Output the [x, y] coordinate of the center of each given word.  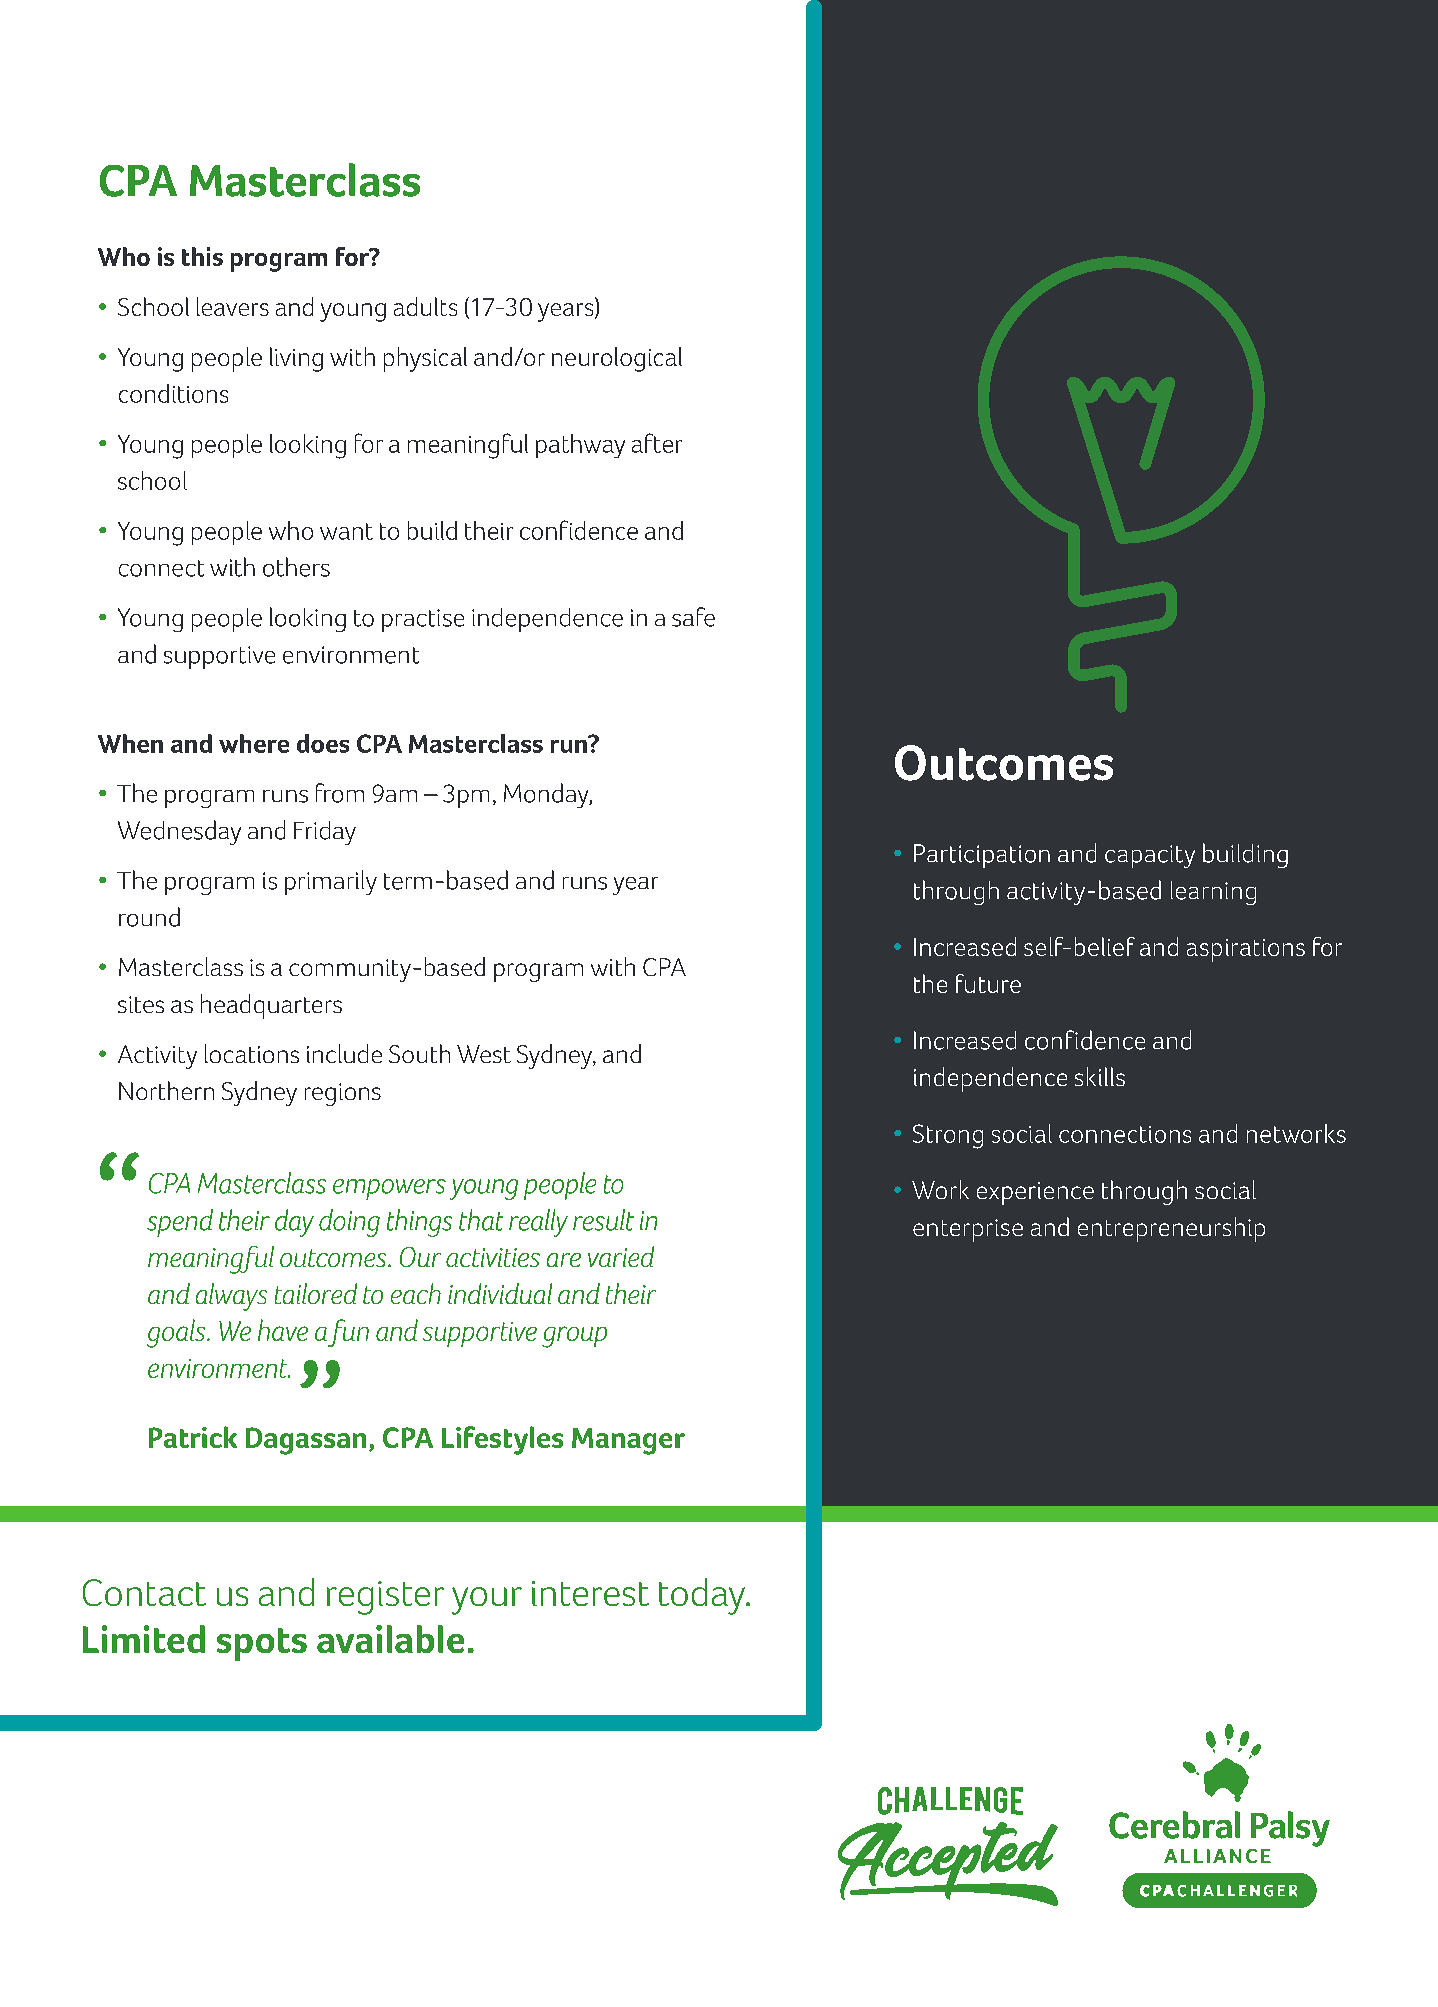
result [603, 1220]
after [657, 443]
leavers [233, 306]
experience [1035, 1193]
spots [262, 1644]
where [254, 743]
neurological [617, 359]
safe [693, 617]
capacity [1150, 856]
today [703, 1596]
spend [180, 1223]
